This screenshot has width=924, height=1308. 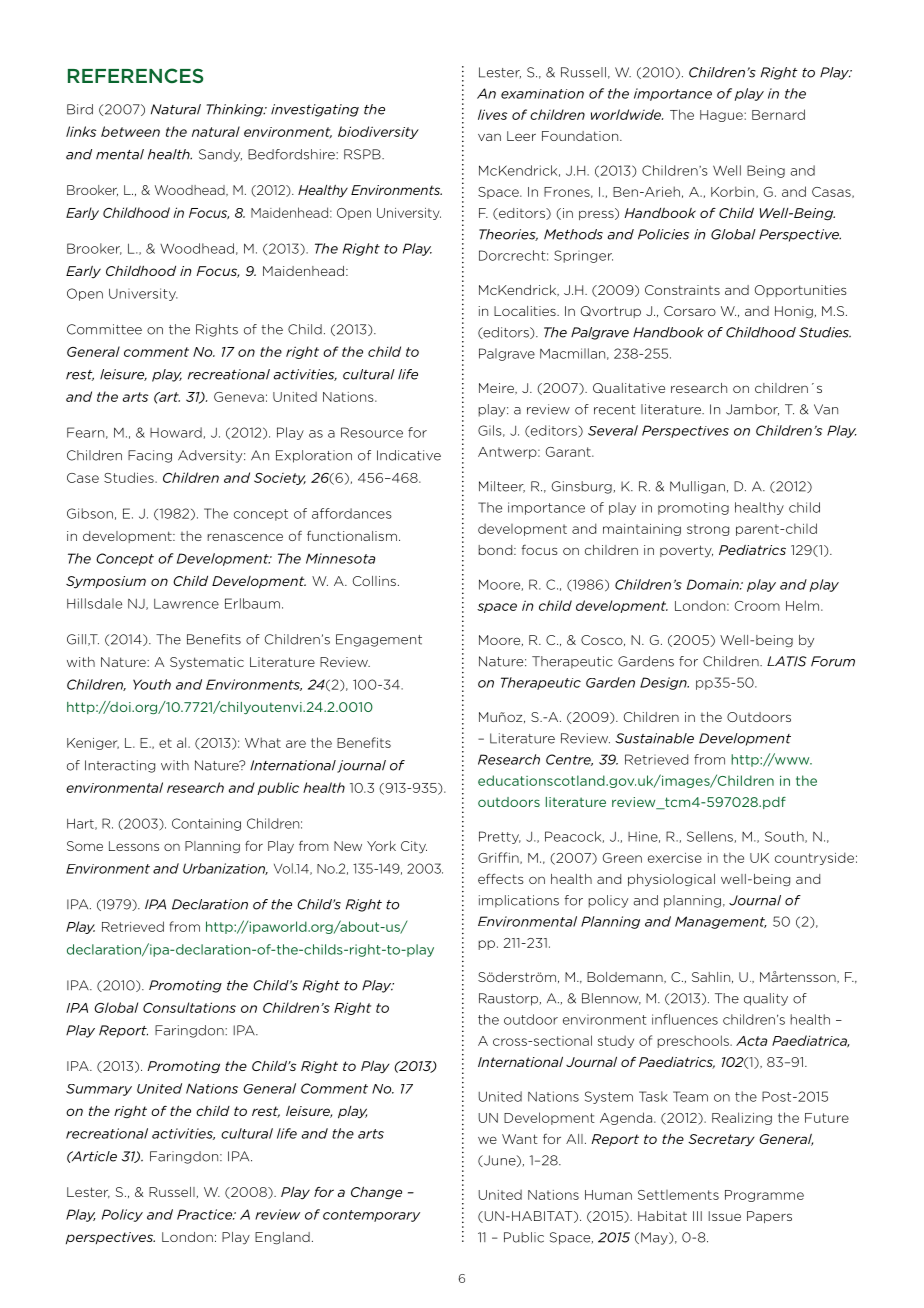 I want to click on Indicative, so click(x=409, y=455).
